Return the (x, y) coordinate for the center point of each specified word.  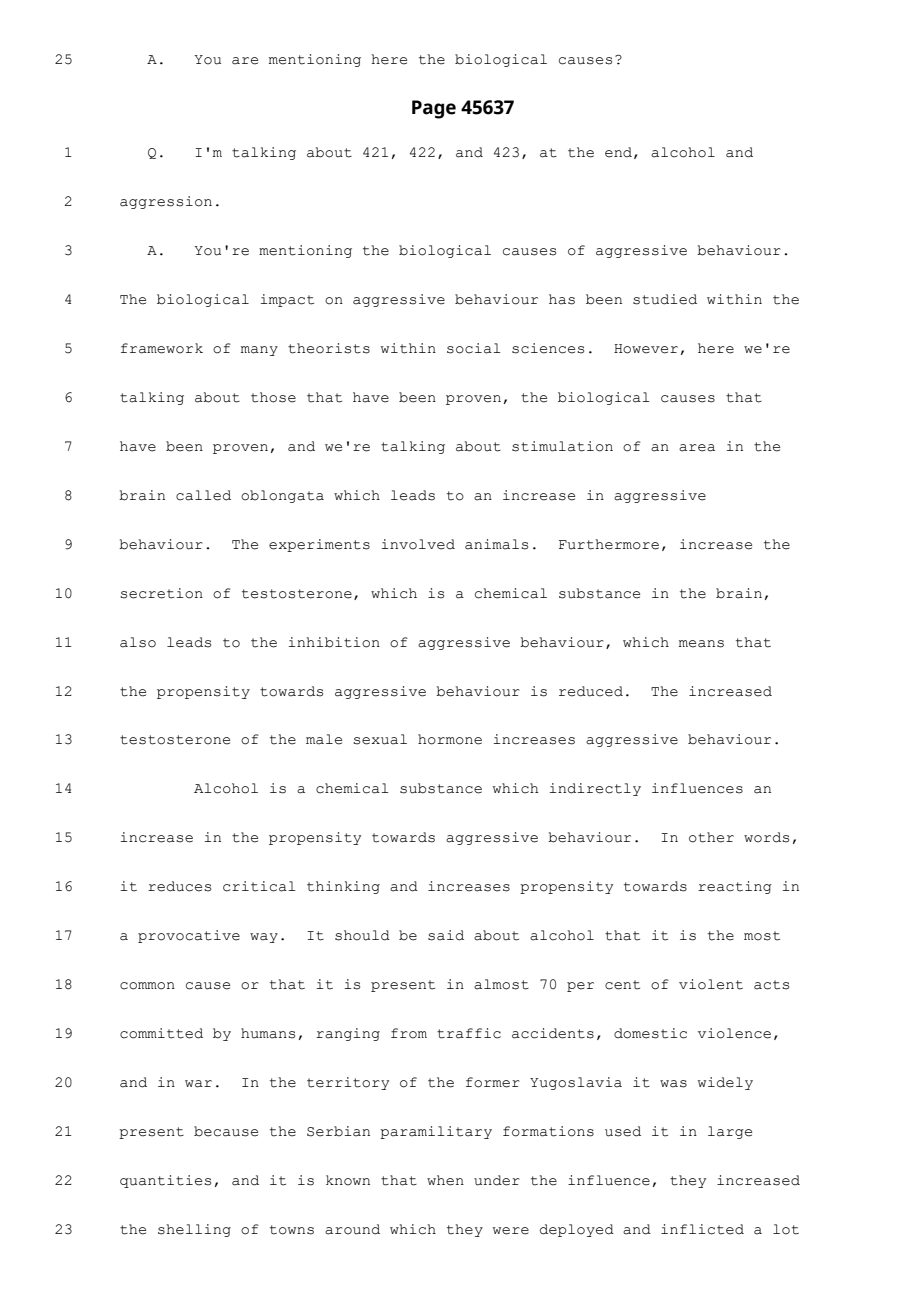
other (711, 837)
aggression (166, 202)
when (445, 1180)
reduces (179, 886)
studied (665, 299)
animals (496, 544)
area (697, 448)
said (446, 935)
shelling (194, 1230)
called (203, 495)
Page (434, 109)
